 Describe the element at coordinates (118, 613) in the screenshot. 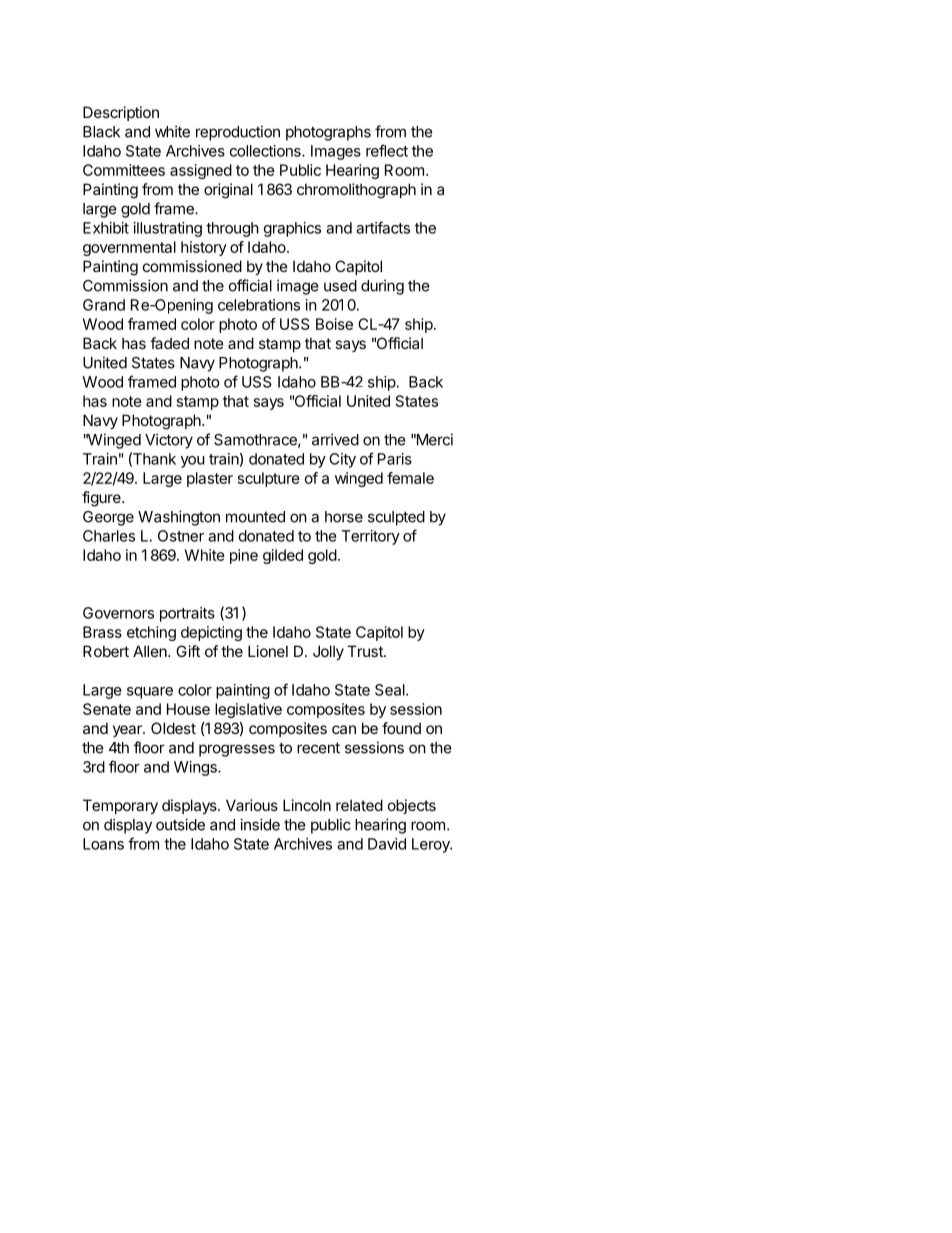

I see `Governors` at that location.
